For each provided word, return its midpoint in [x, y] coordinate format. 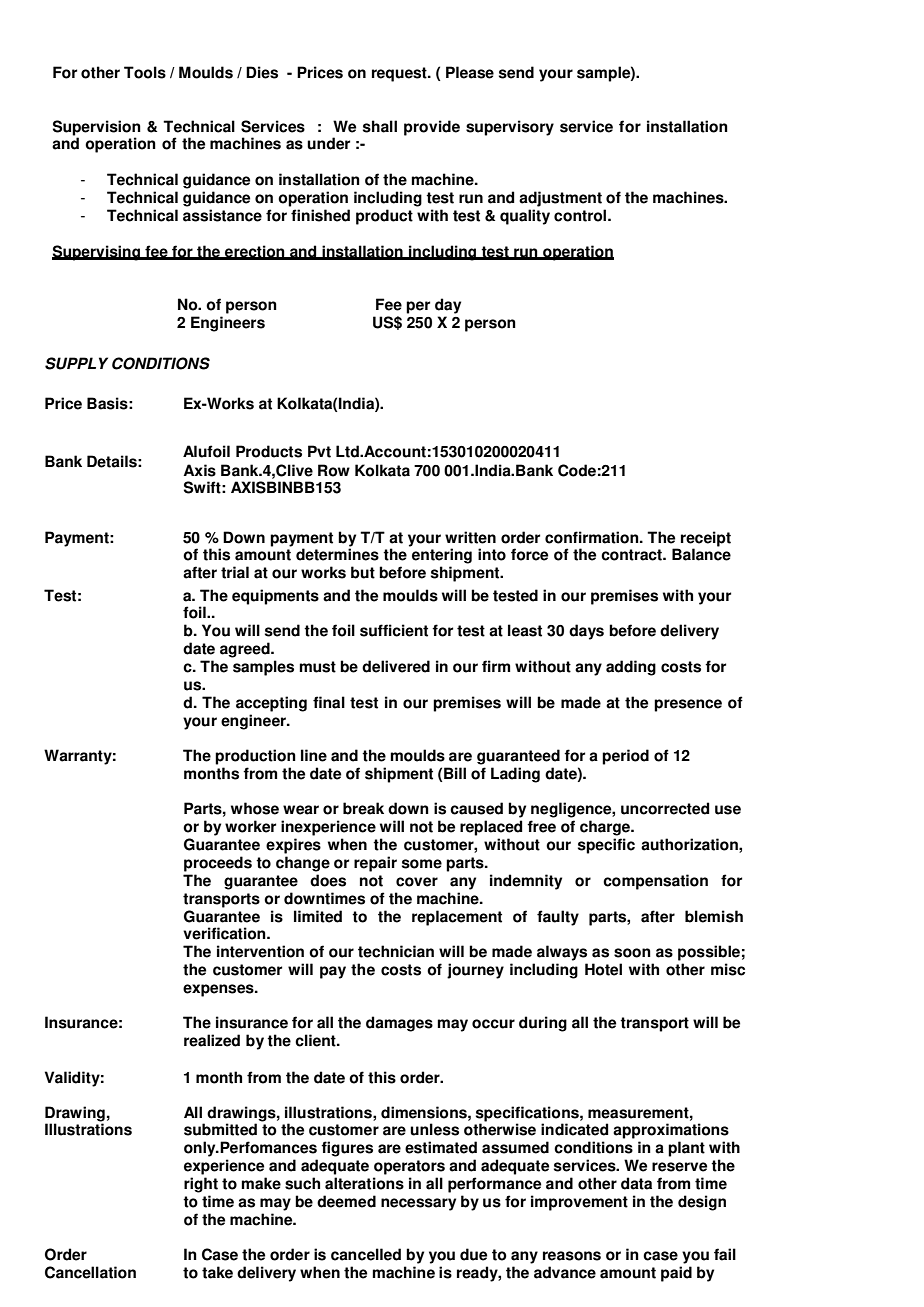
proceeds [218, 864]
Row [334, 470]
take [217, 1272]
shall [380, 126]
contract [632, 555]
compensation [655, 882]
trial [235, 572]
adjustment [560, 199]
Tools [145, 72]
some [422, 864]
